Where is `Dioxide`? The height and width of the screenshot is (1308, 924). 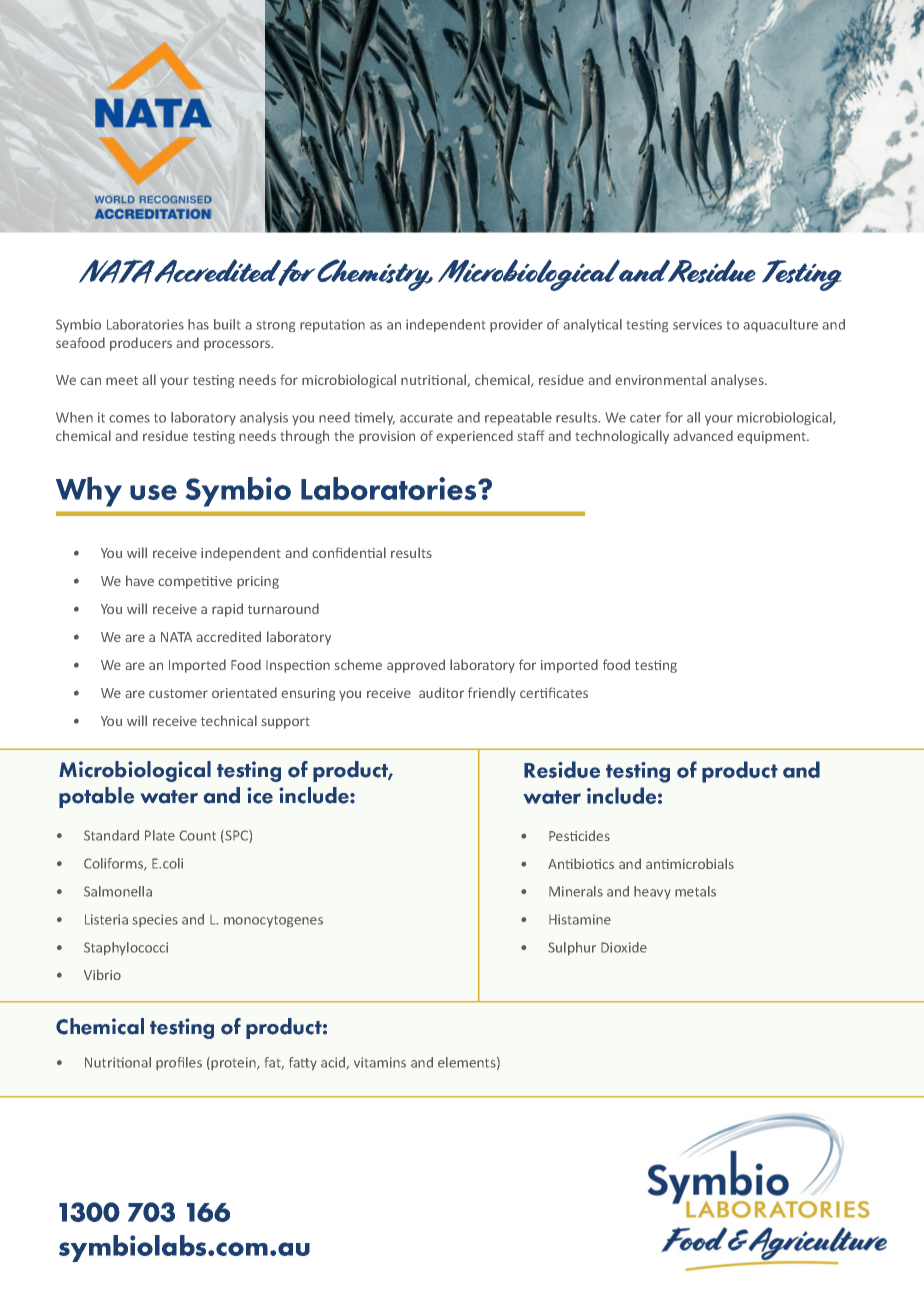 Dioxide is located at coordinates (624, 947).
